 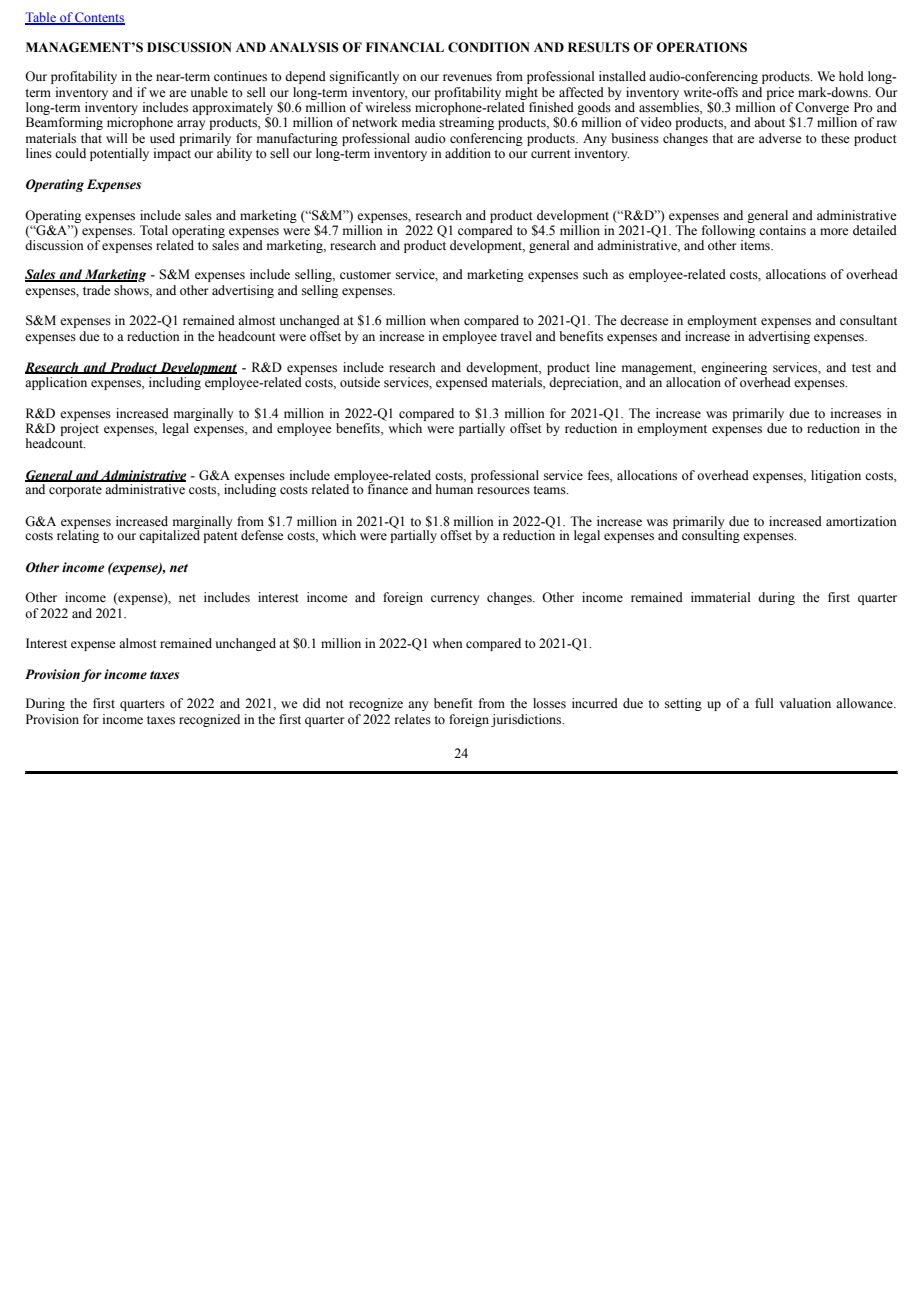 What do you see at coordinates (489, 47) in the image?
I see `CONDITION` at bounding box center [489, 47].
